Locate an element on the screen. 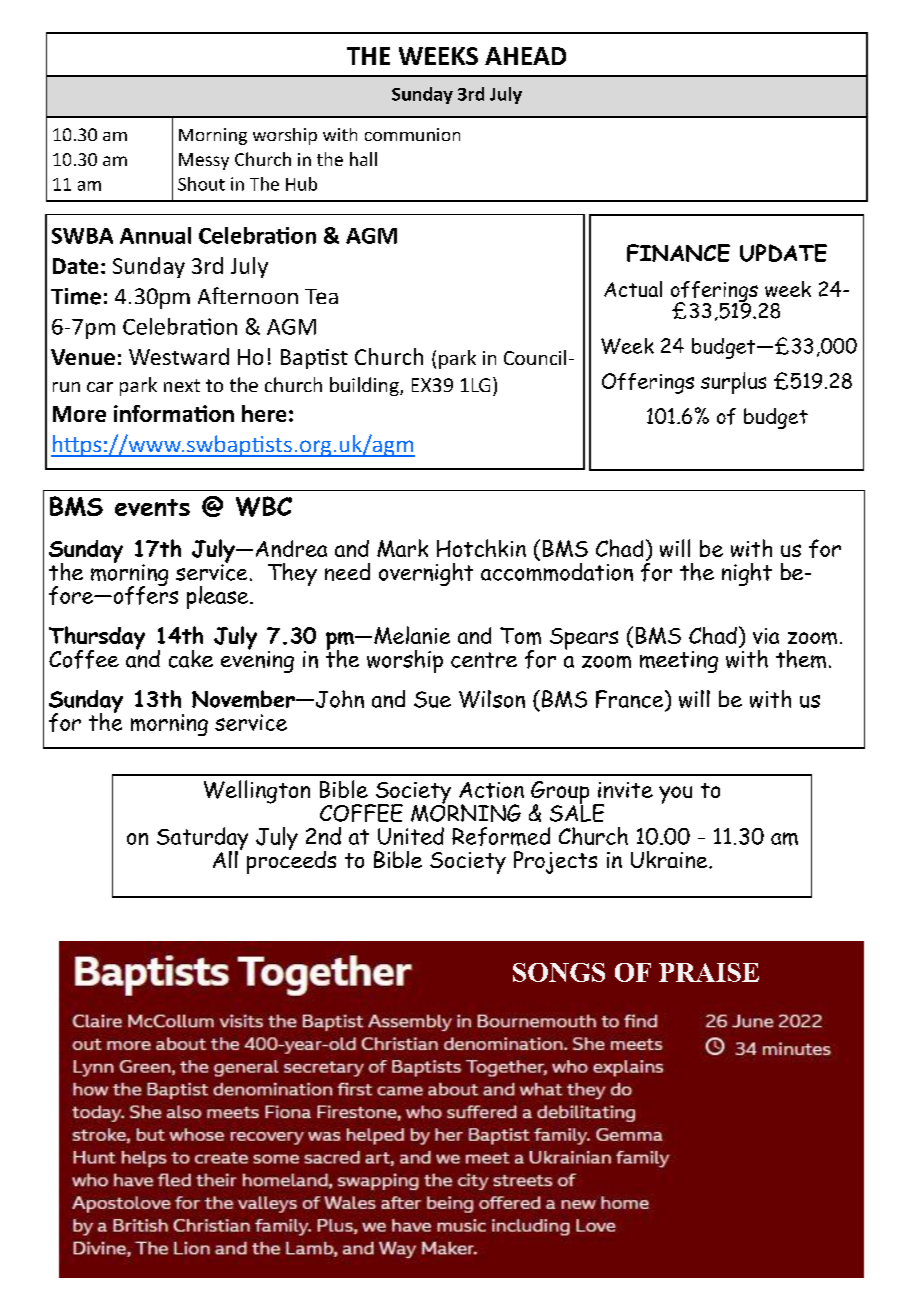 Image resolution: width=924 pixels, height=1308 pixels. AHEAD is located at coordinates (525, 56).
